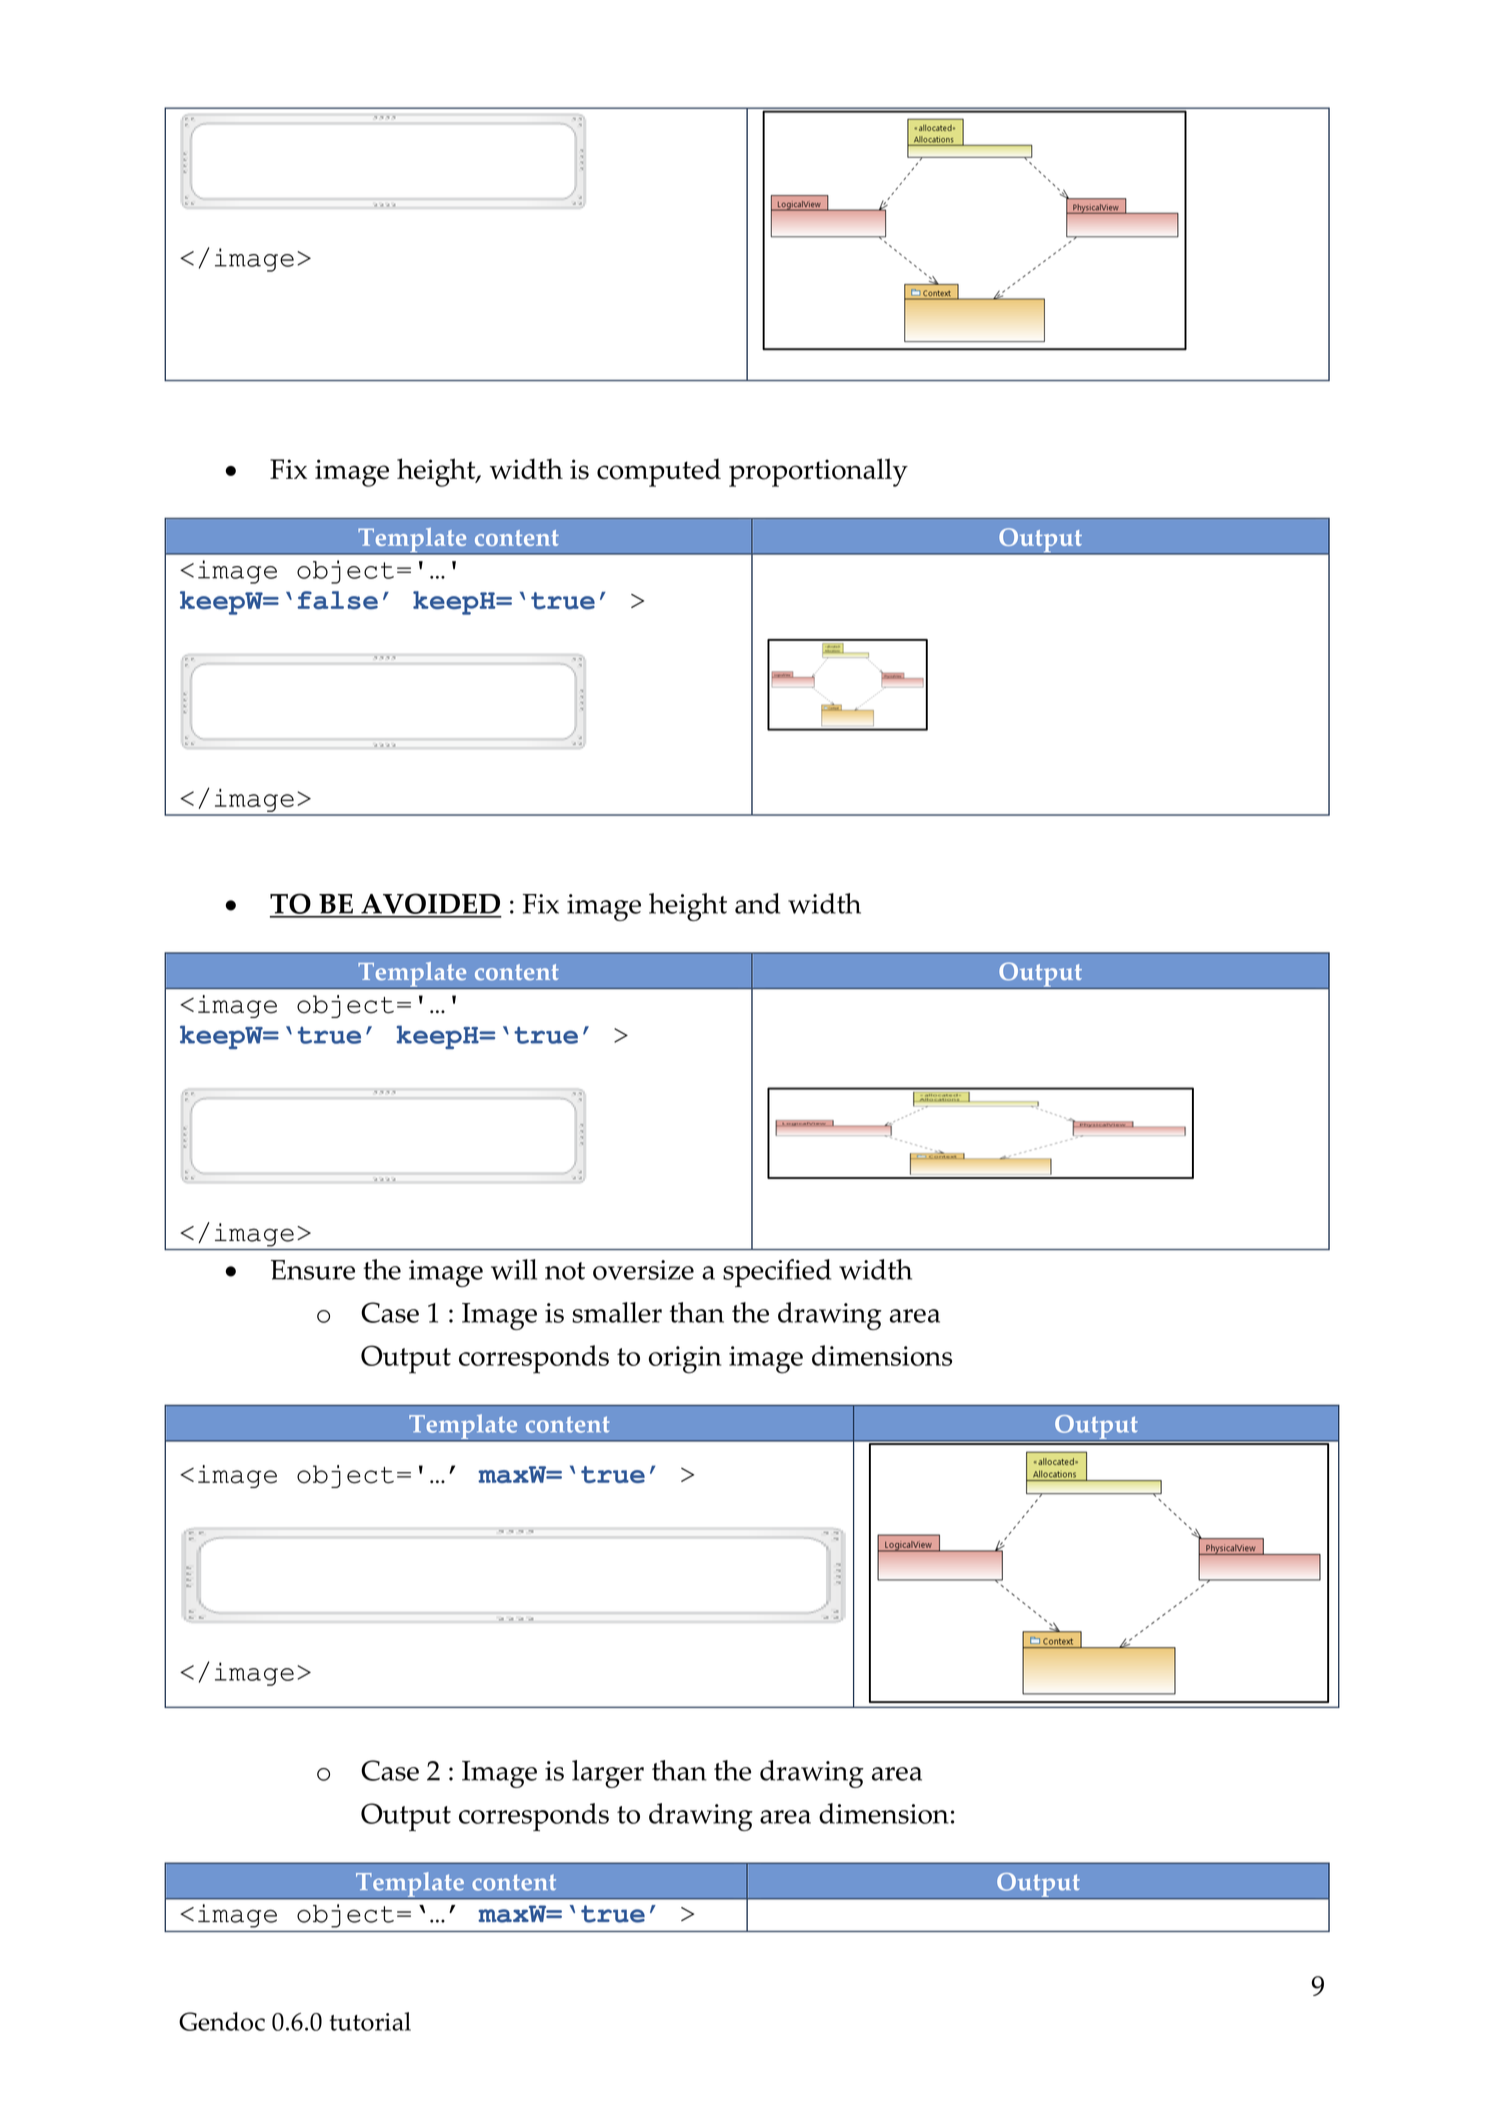 The width and height of the screenshot is (1504, 2127). I want to click on proportionally, so click(818, 472).
